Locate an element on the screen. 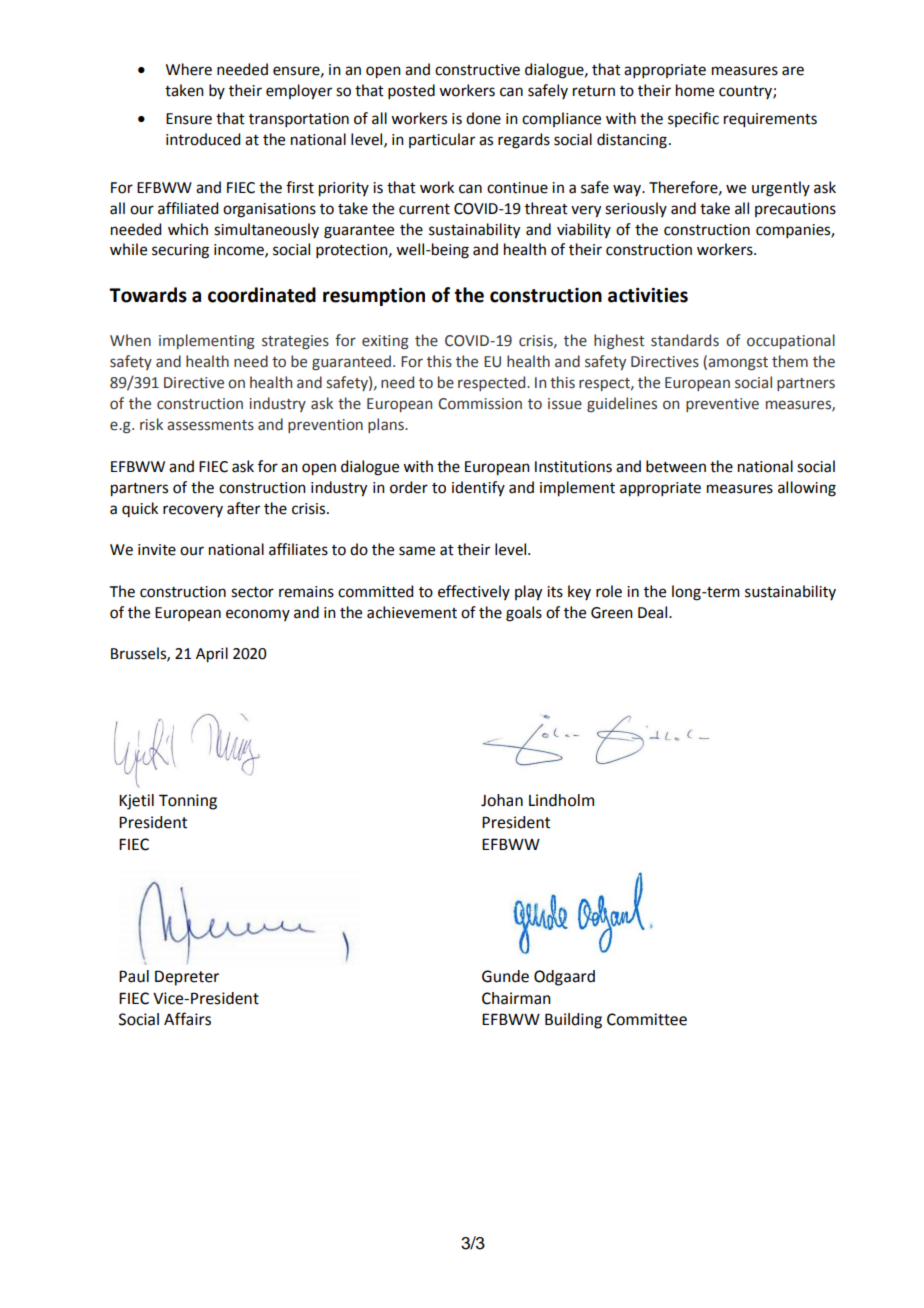 Image resolution: width=924 pixels, height=1308 pixels. Affairs is located at coordinates (187, 1019).
